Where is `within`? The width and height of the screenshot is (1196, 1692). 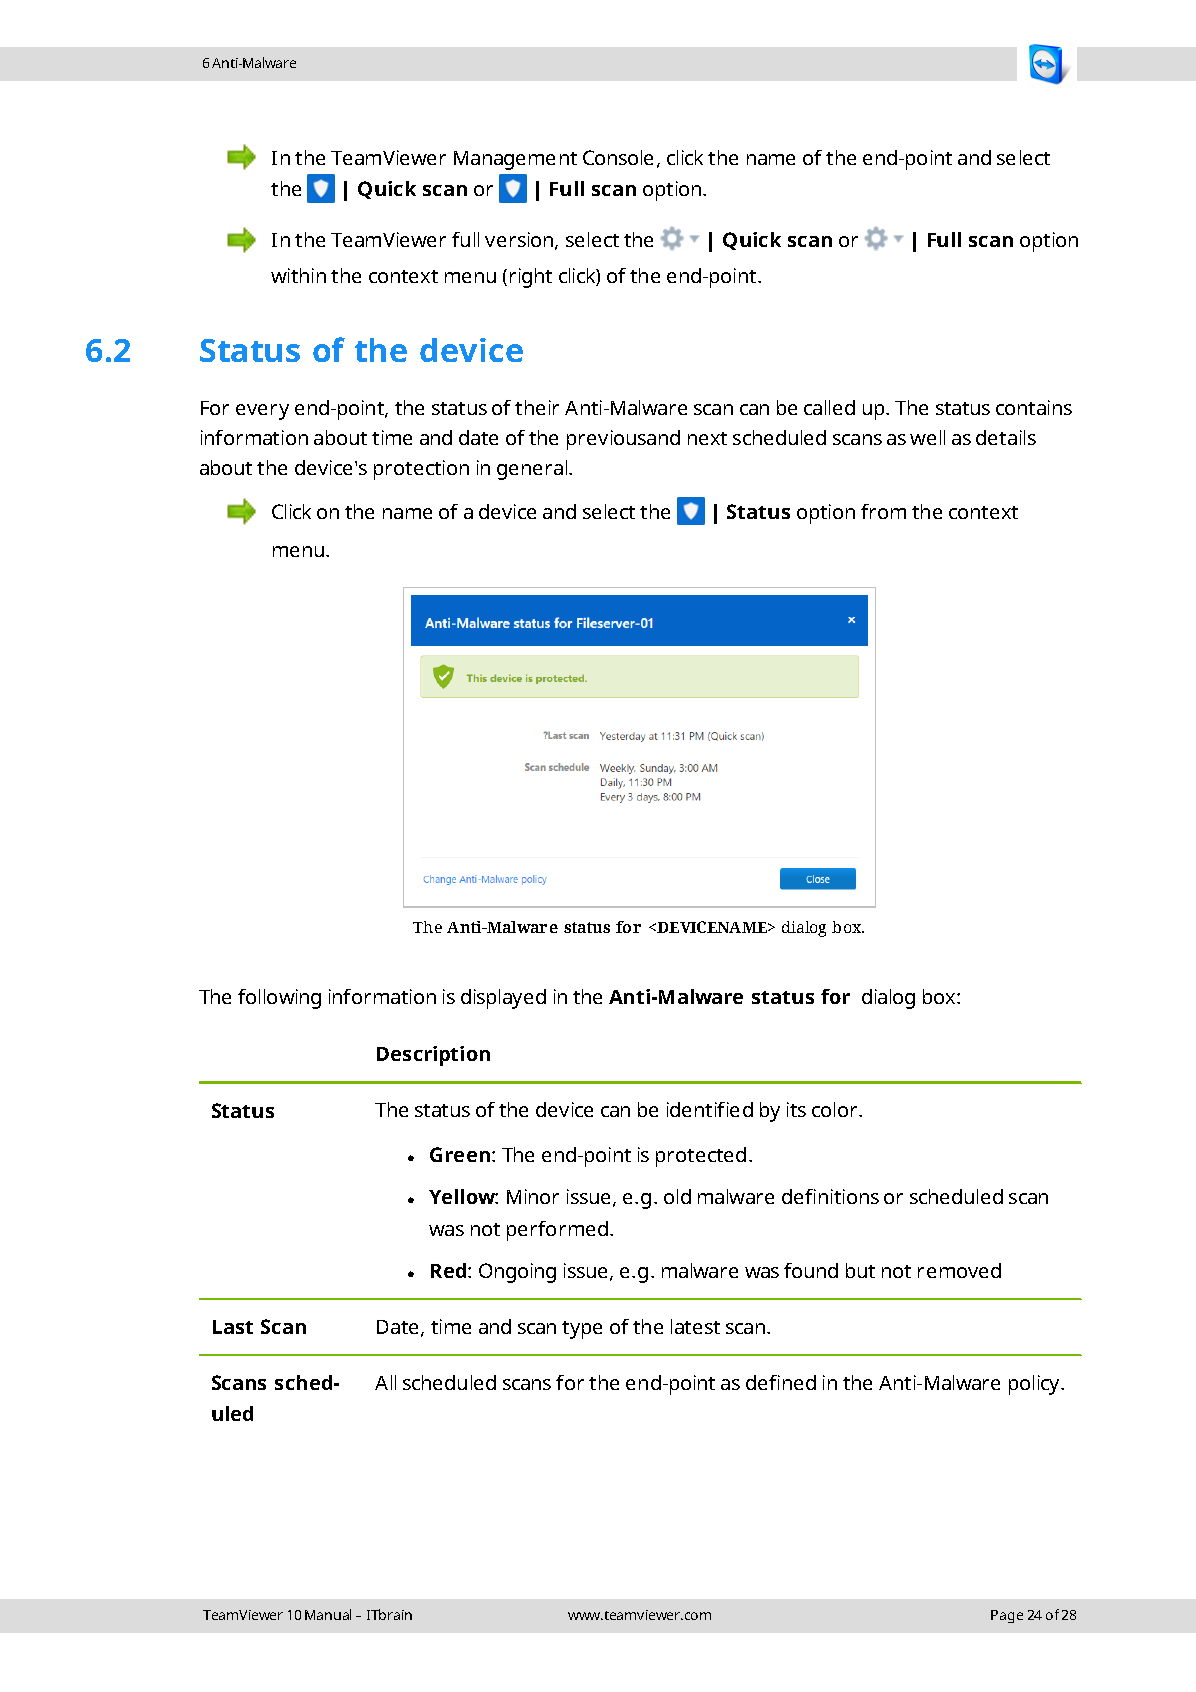
within is located at coordinates (298, 275).
